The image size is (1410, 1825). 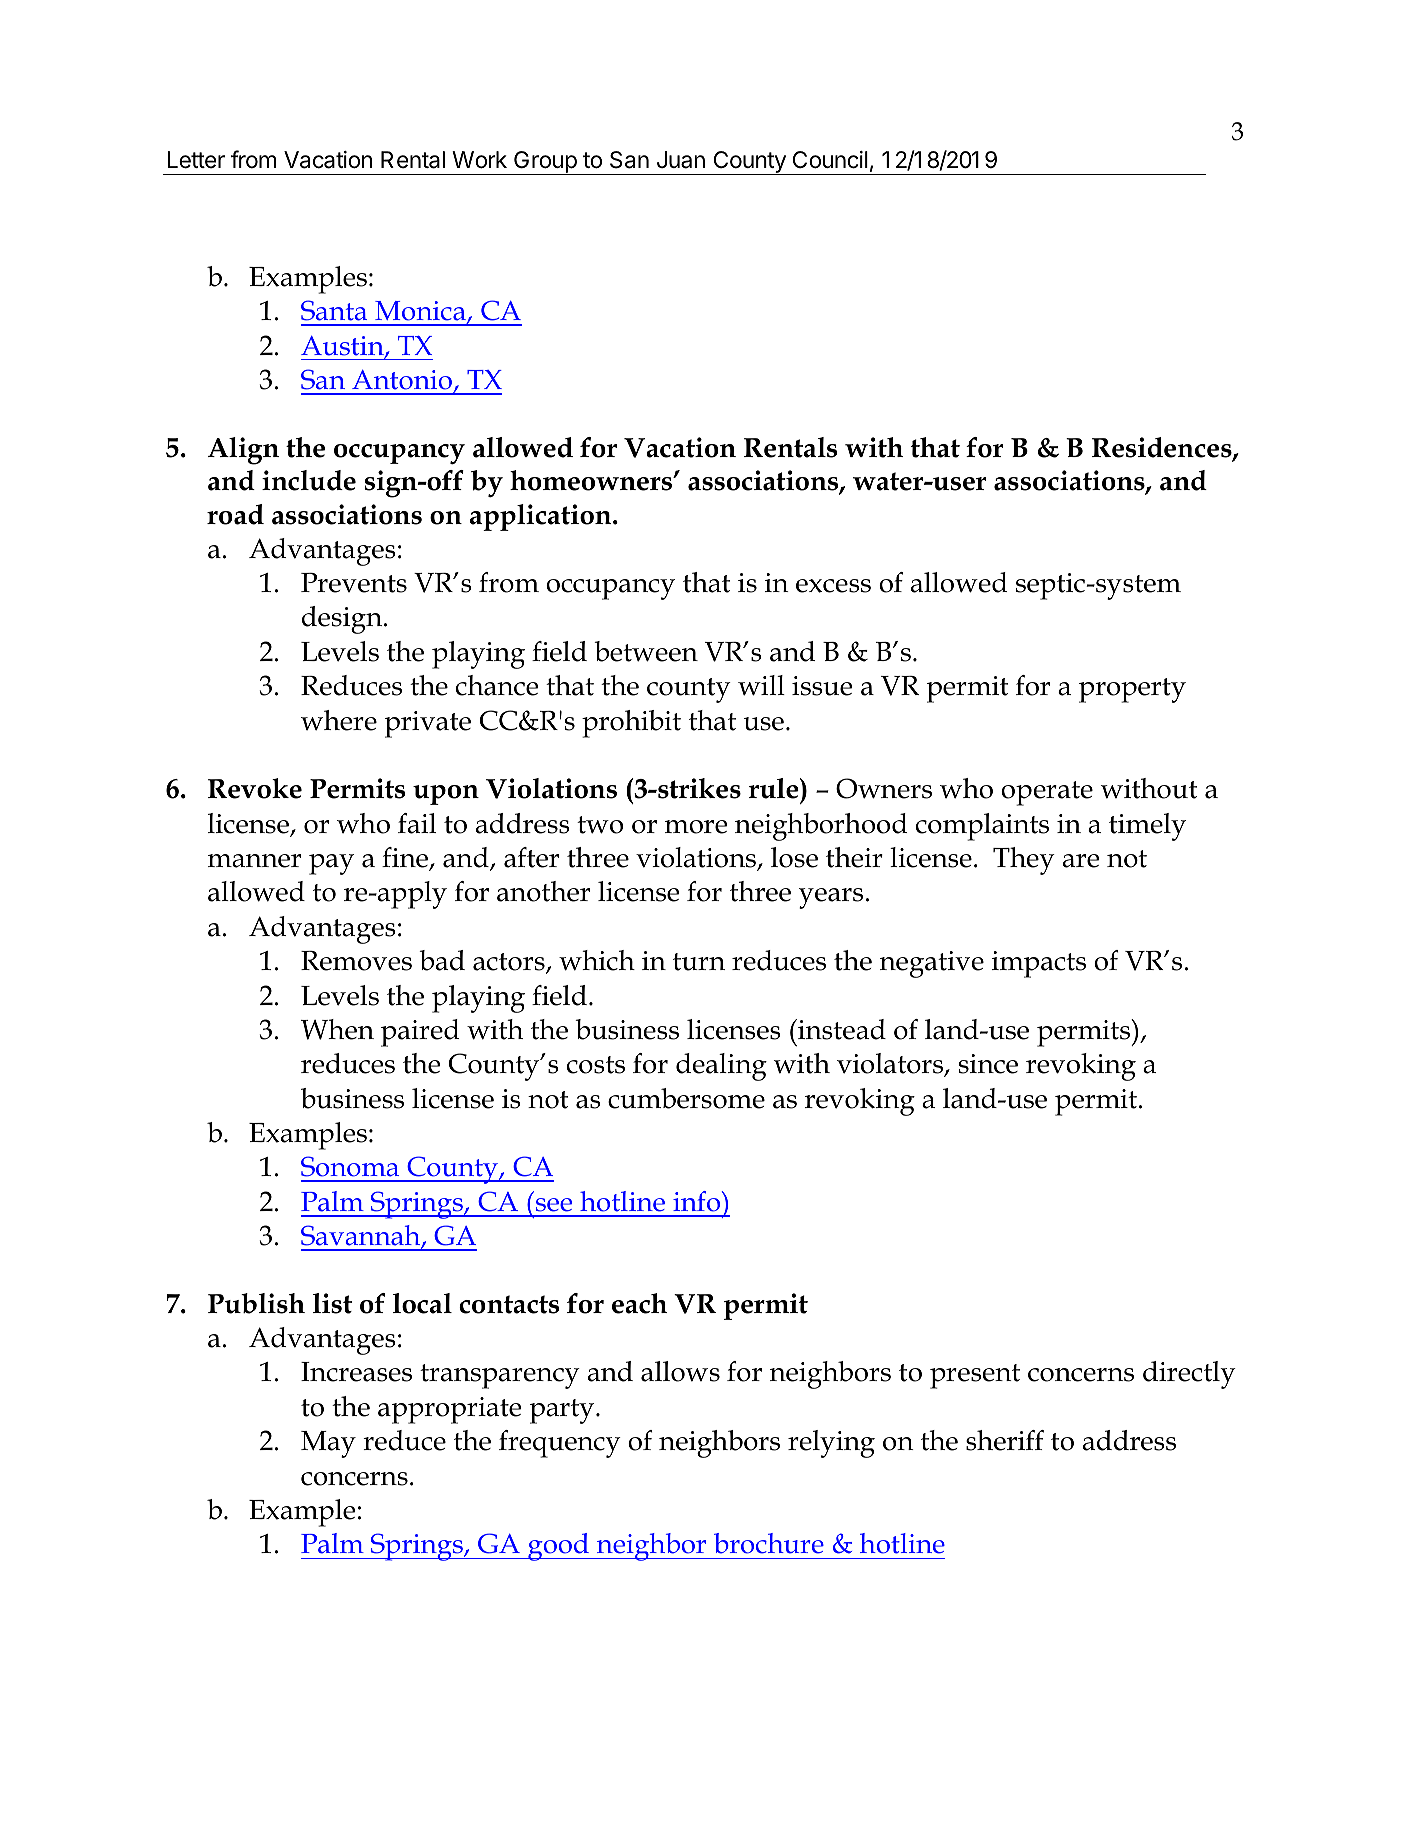 What do you see at coordinates (1005, 1440) in the screenshot?
I see `sheriff` at bounding box center [1005, 1440].
